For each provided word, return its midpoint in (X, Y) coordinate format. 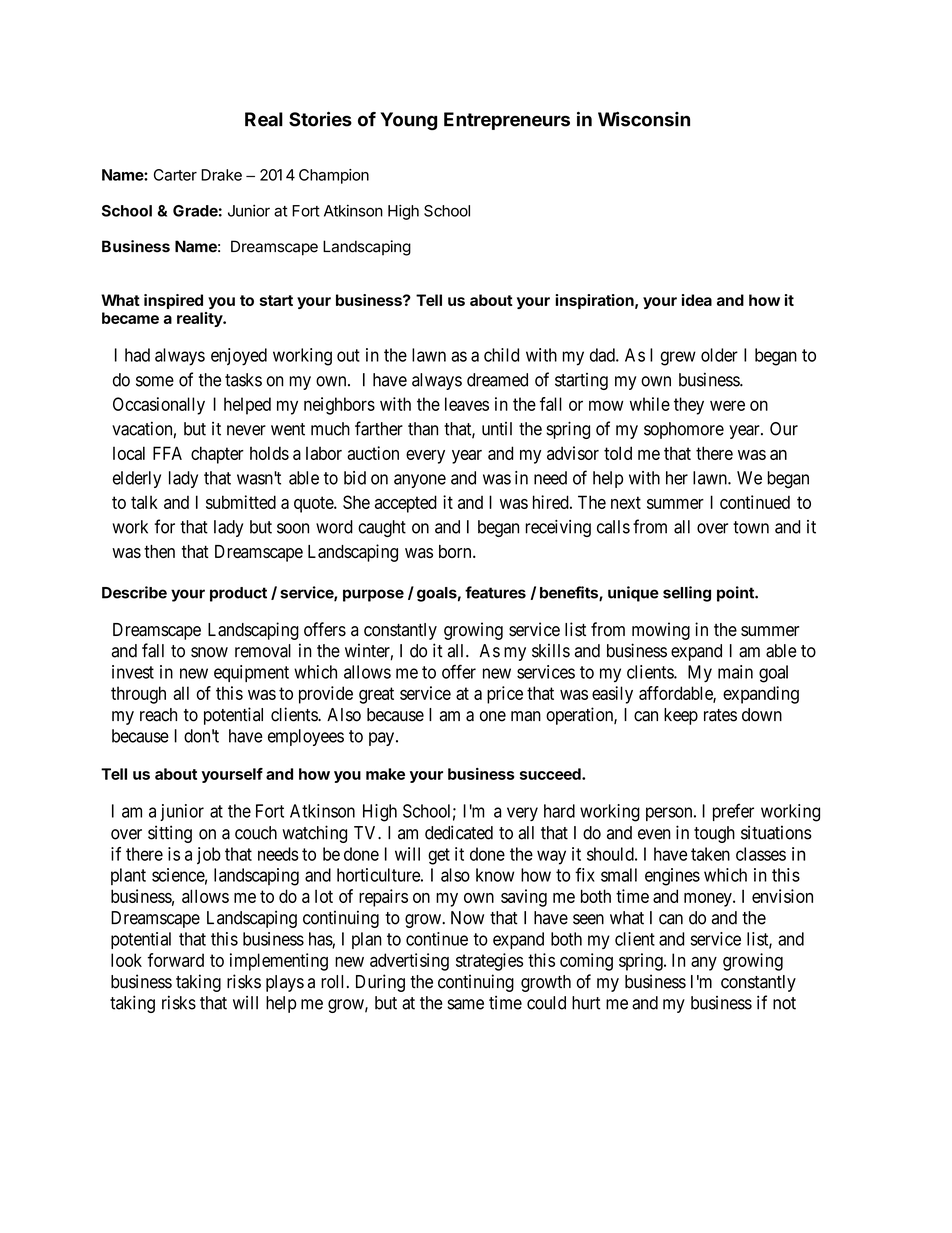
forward (176, 960)
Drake (221, 175)
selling (687, 594)
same (465, 1004)
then (159, 551)
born (456, 551)
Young (408, 121)
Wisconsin (644, 119)
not (784, 1003)
